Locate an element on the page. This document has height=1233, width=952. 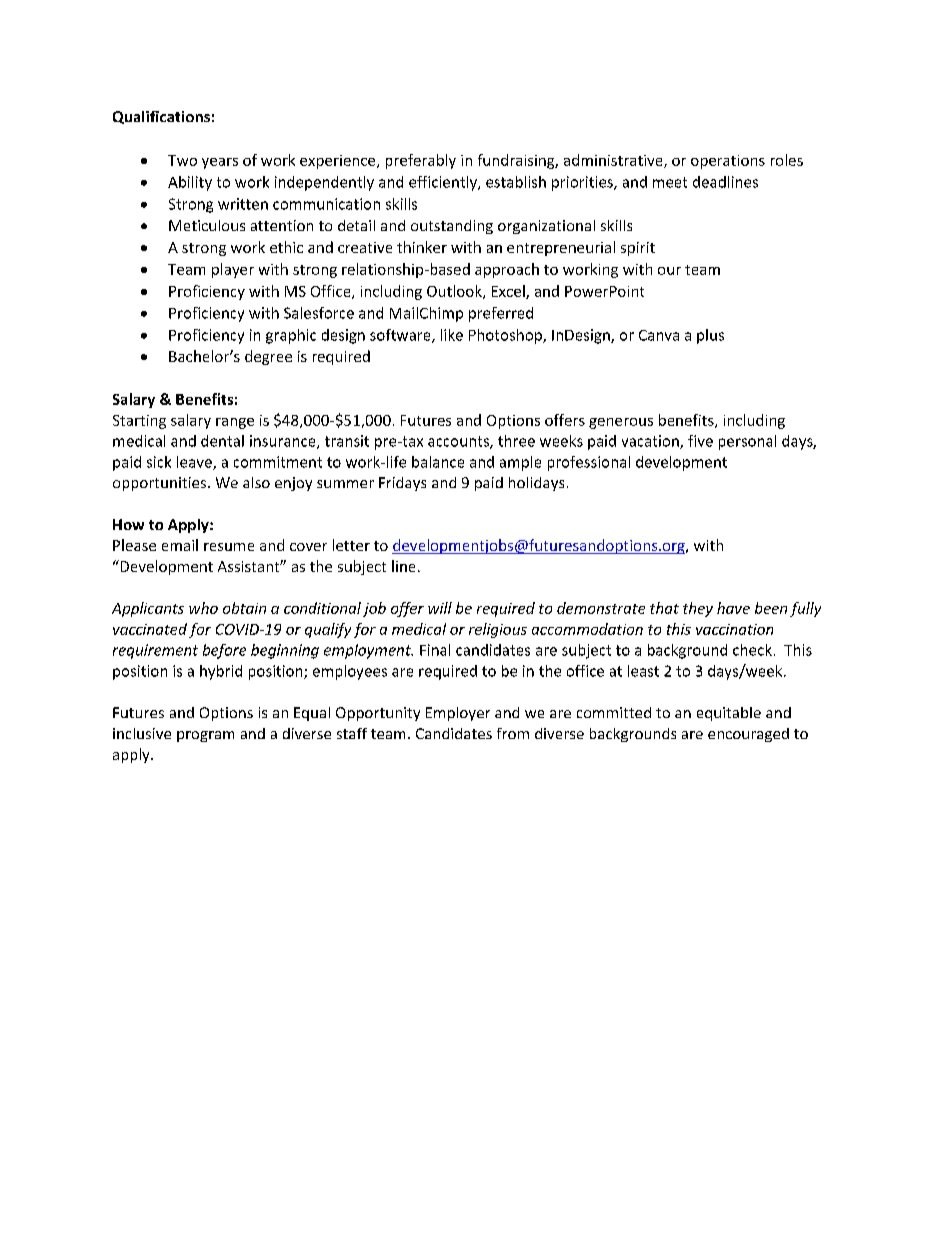
have is located at coordinates (733, 608).
